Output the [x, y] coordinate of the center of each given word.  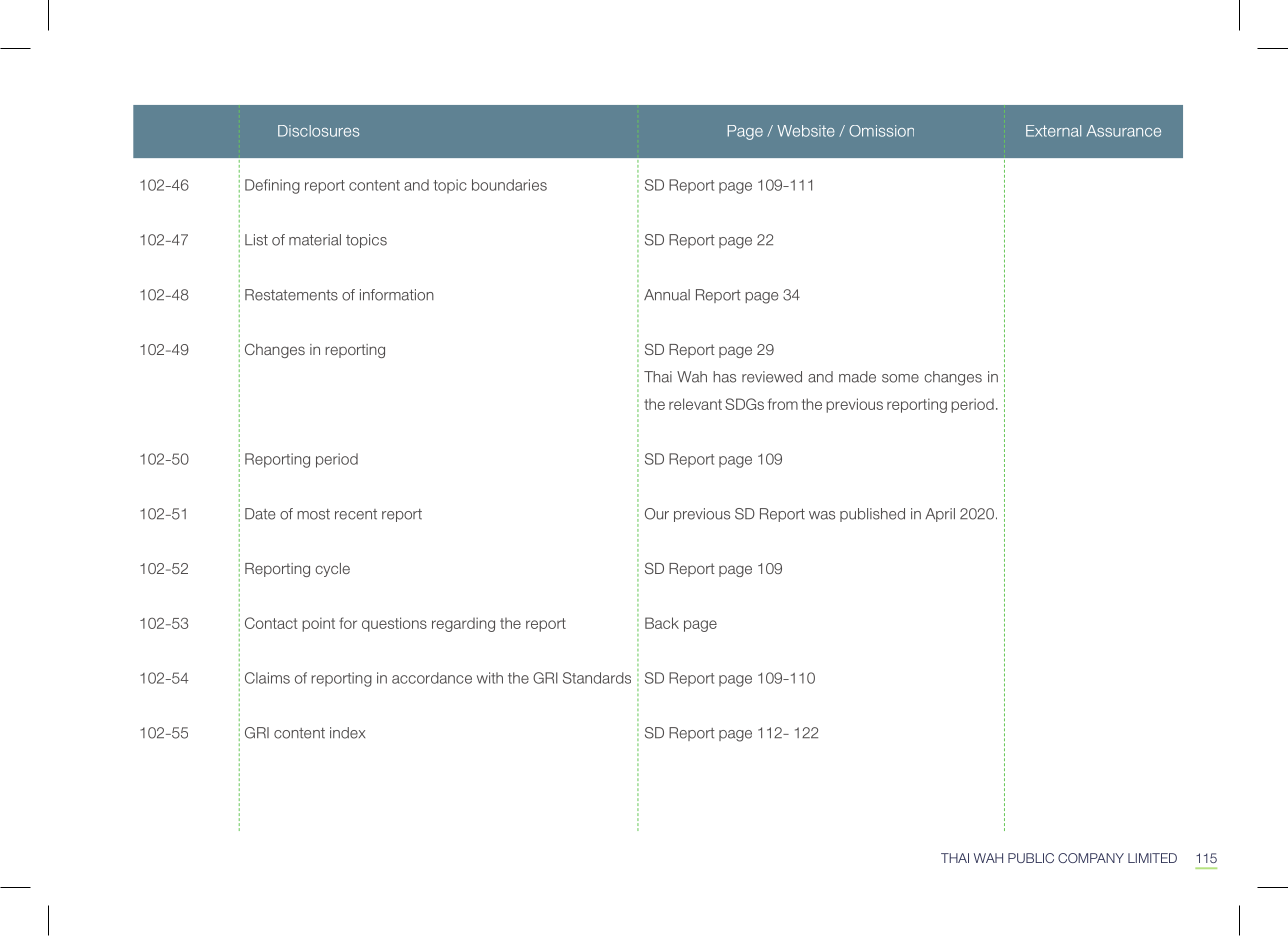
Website [806, 131]
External [1053, 131]
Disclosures [318, 131]
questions [394, 624]
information [397, 295]
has [724, 377]
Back [662, 623]
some [900, 378]
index [347, 733]
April [940, 515]
